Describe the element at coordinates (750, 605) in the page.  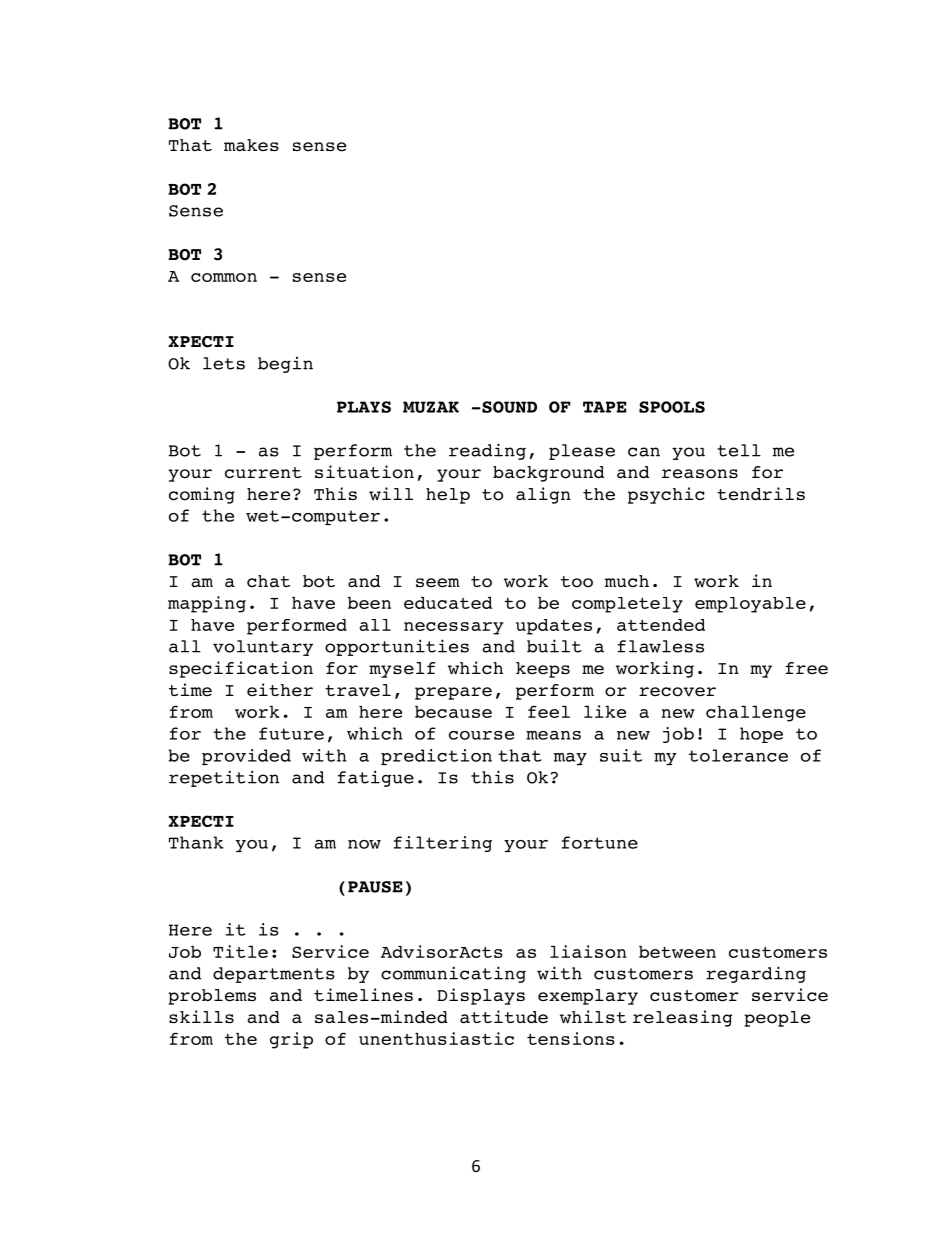
I see `employable` at that location.
